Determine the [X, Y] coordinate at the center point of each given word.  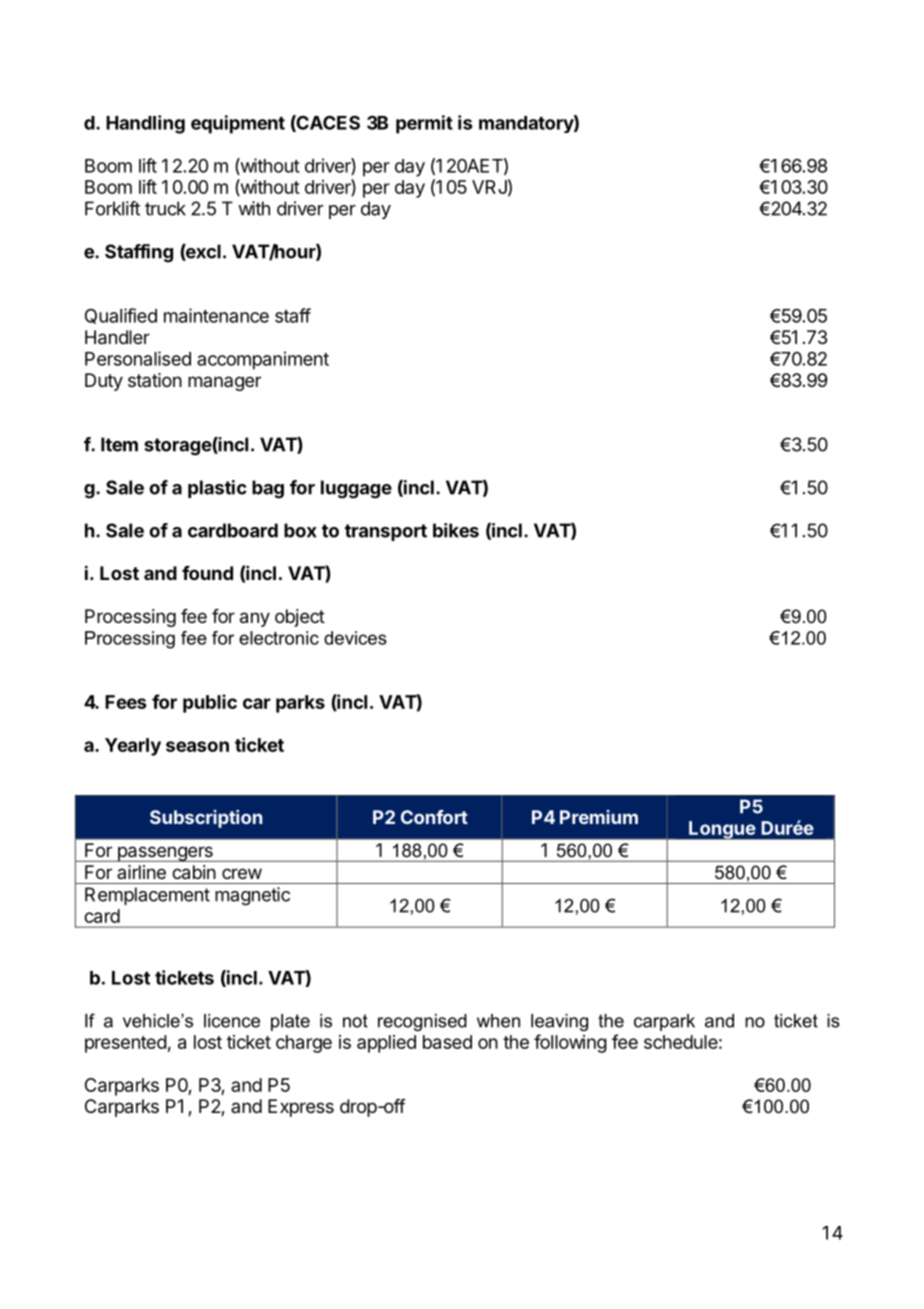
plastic [217, 489]
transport [386, 532]
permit [424, 124]
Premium [599, 817]
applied [386, 1044]
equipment [238, 124]
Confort [434, 817]
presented [126, 1044]
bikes [456, 530]
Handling [145, 124]
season [197, 746]
